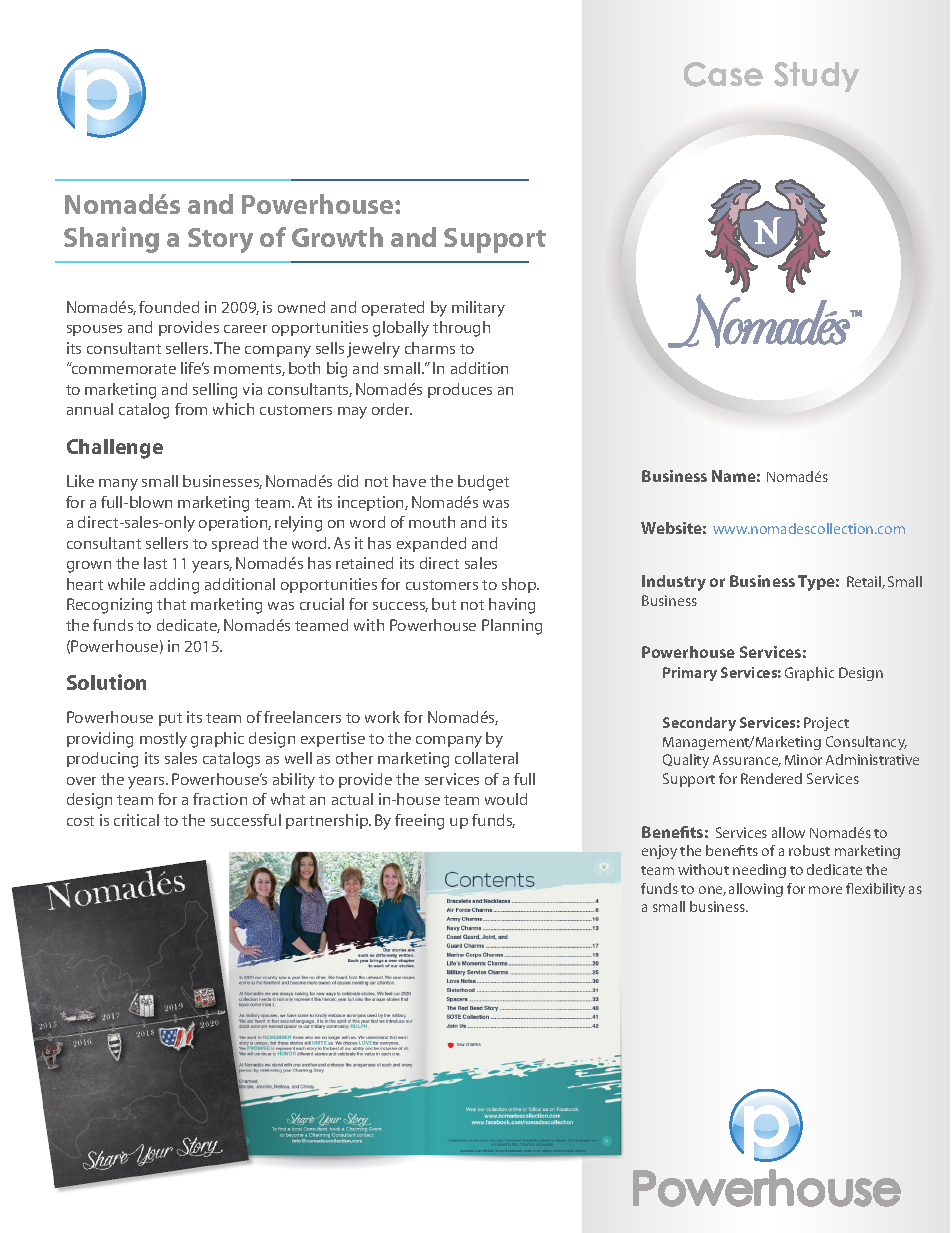 This screenshot has width=952, height=1233. I want to click on Retail, so click(865, 582).
